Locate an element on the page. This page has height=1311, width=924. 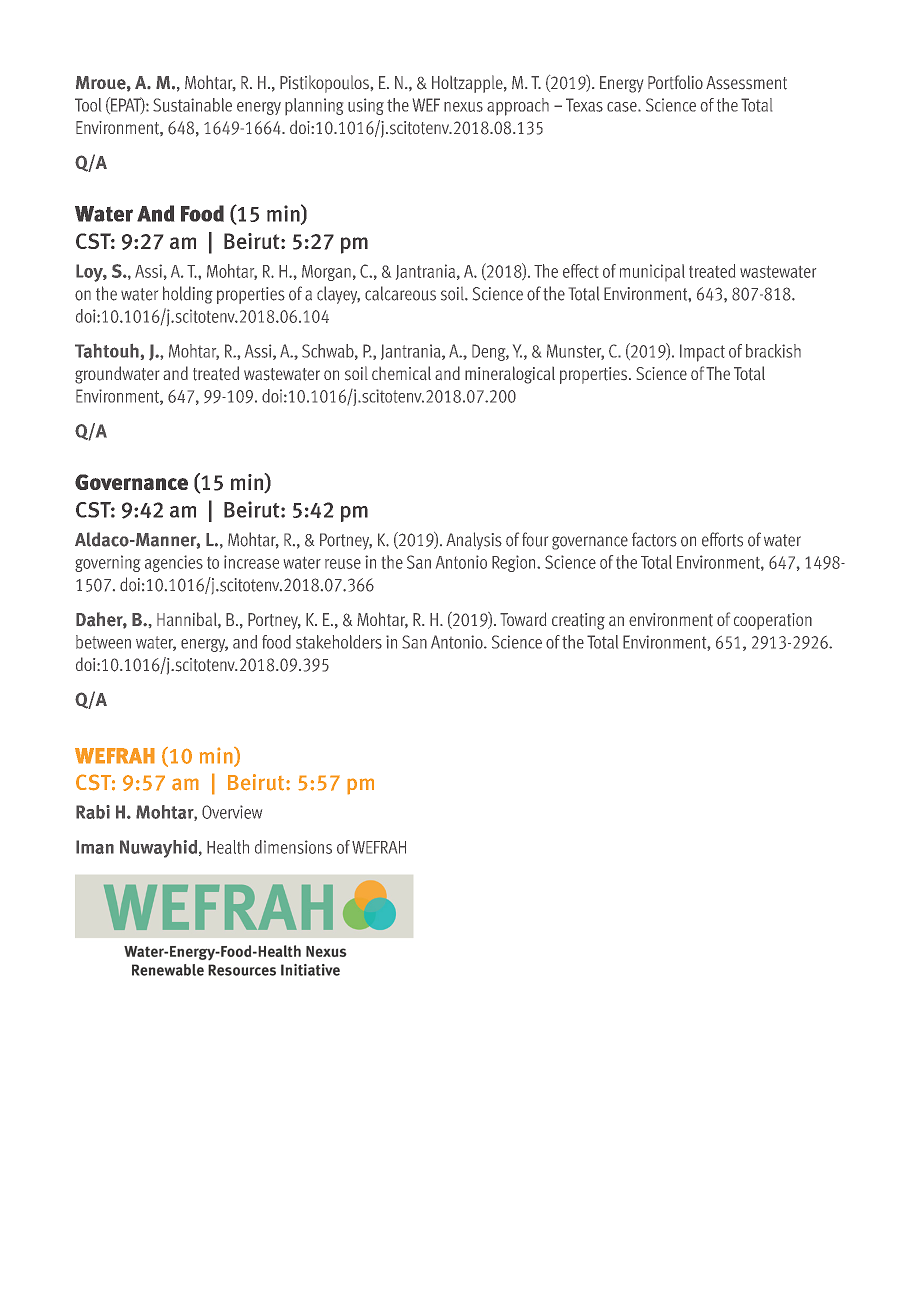
dimensions is located at coordinates (293, 847).
